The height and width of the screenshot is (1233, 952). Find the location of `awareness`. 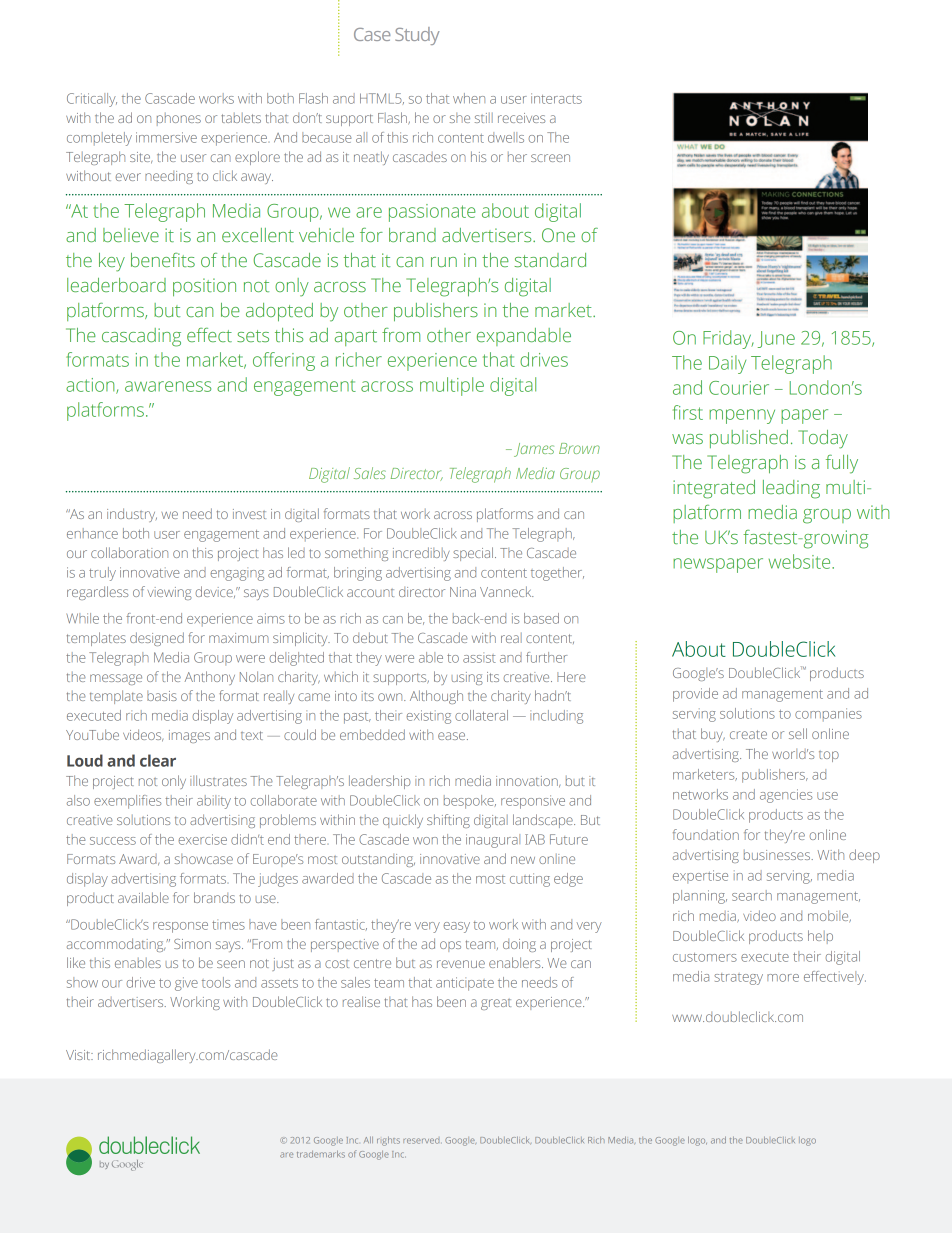

awareness is located at coordinates (168, 386).
